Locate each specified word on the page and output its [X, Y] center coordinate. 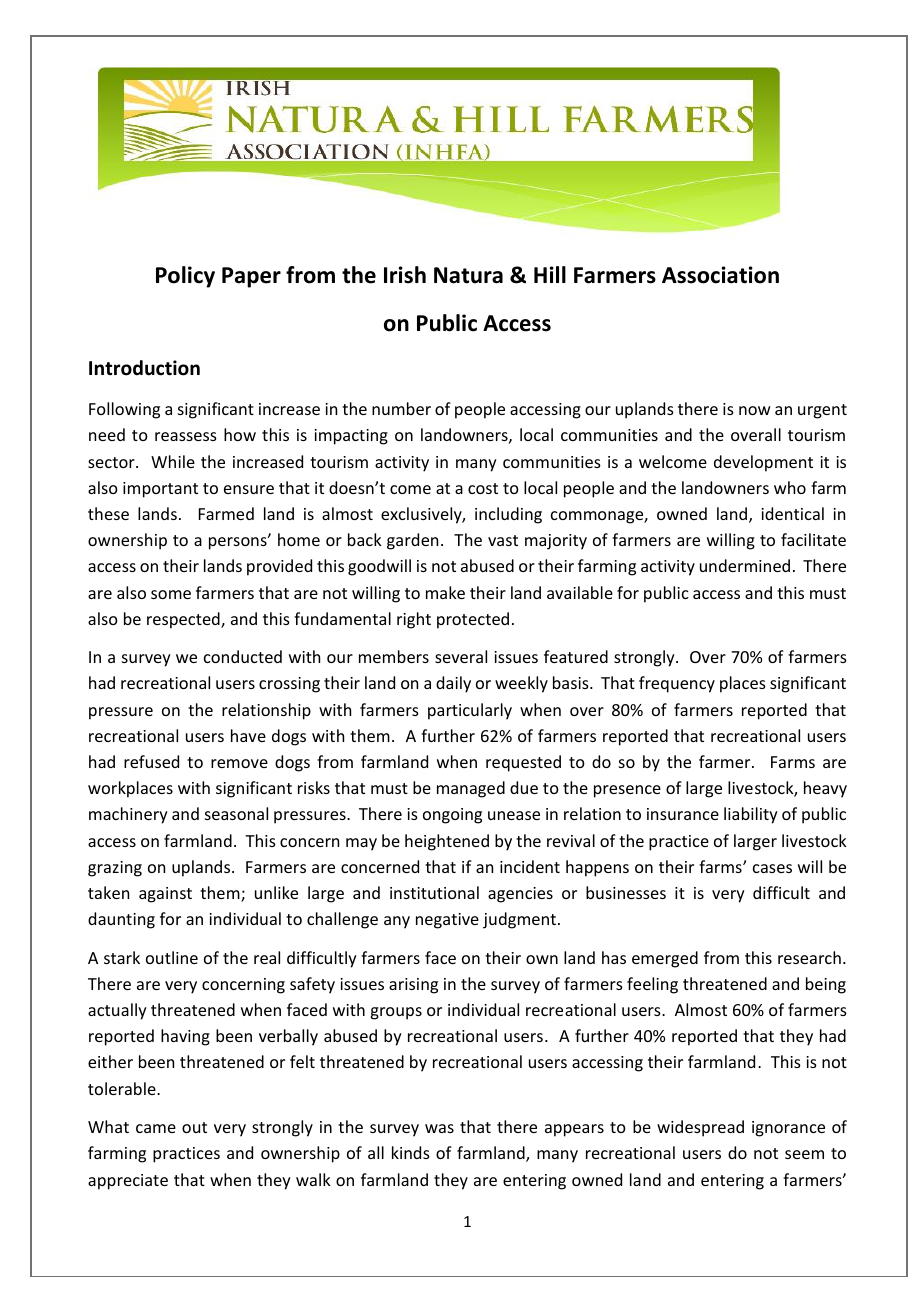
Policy [185, 277]
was [439, 1128]
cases [772, 868]
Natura [468, 275]
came [156, 1128]
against [165, 895]
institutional [434, 892]
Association [720, 275]
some [171, 594]
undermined [745, 565]
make [445, 592]
